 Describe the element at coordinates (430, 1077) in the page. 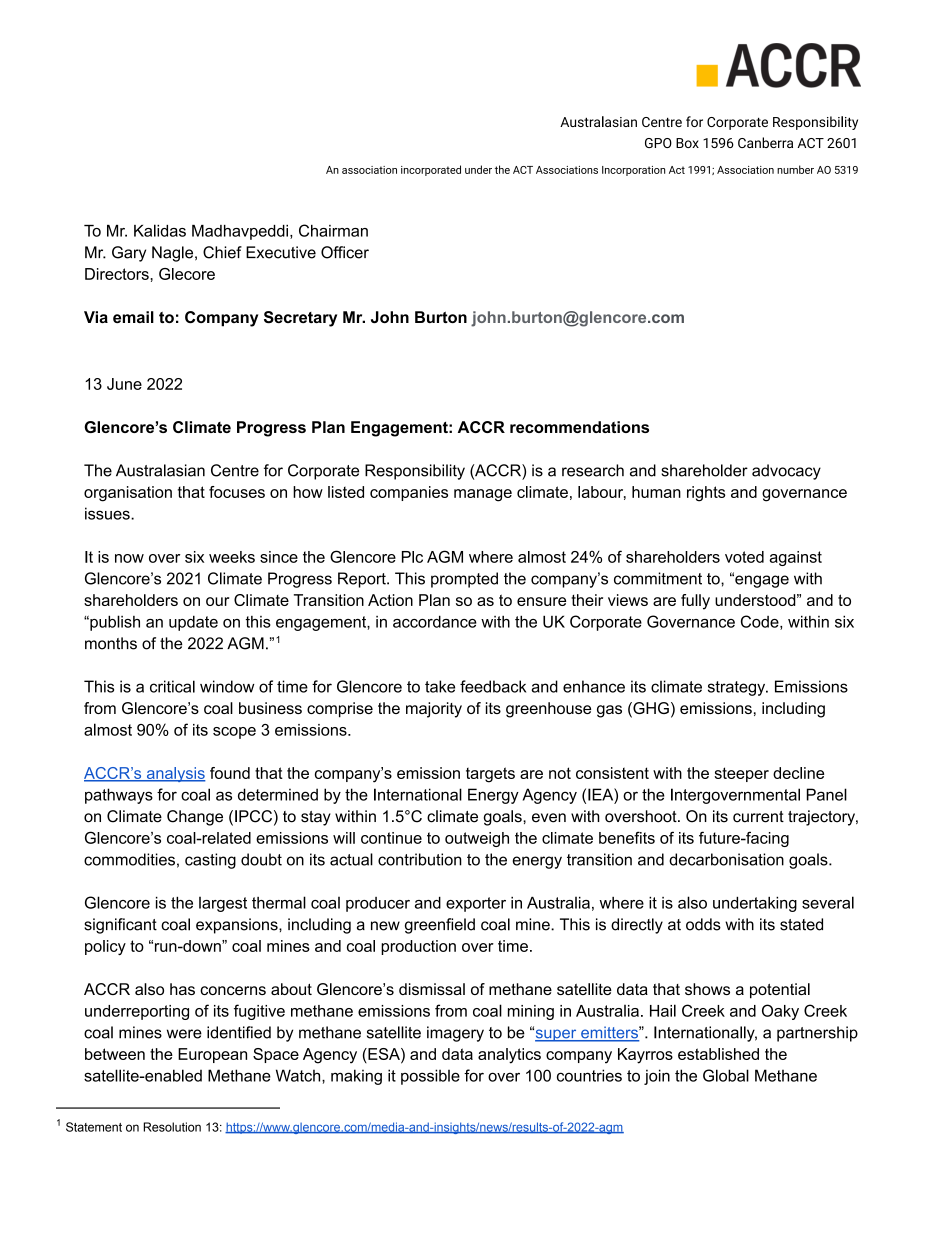

I see `possible` at that location.
